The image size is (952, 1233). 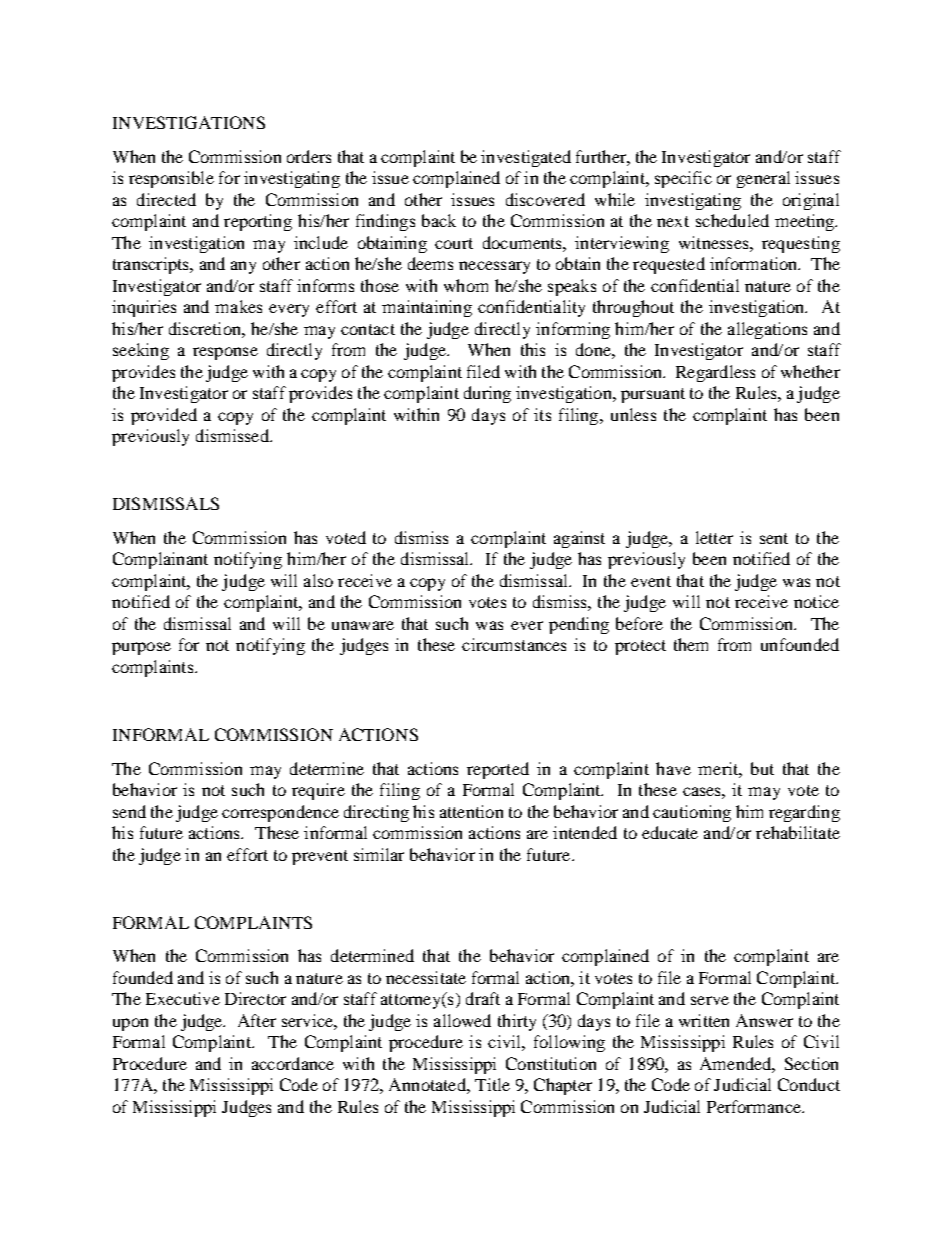 What do you see at coordinates (439, 220) in the screenshot?
I see `back` at bounding box center [439, 220].
